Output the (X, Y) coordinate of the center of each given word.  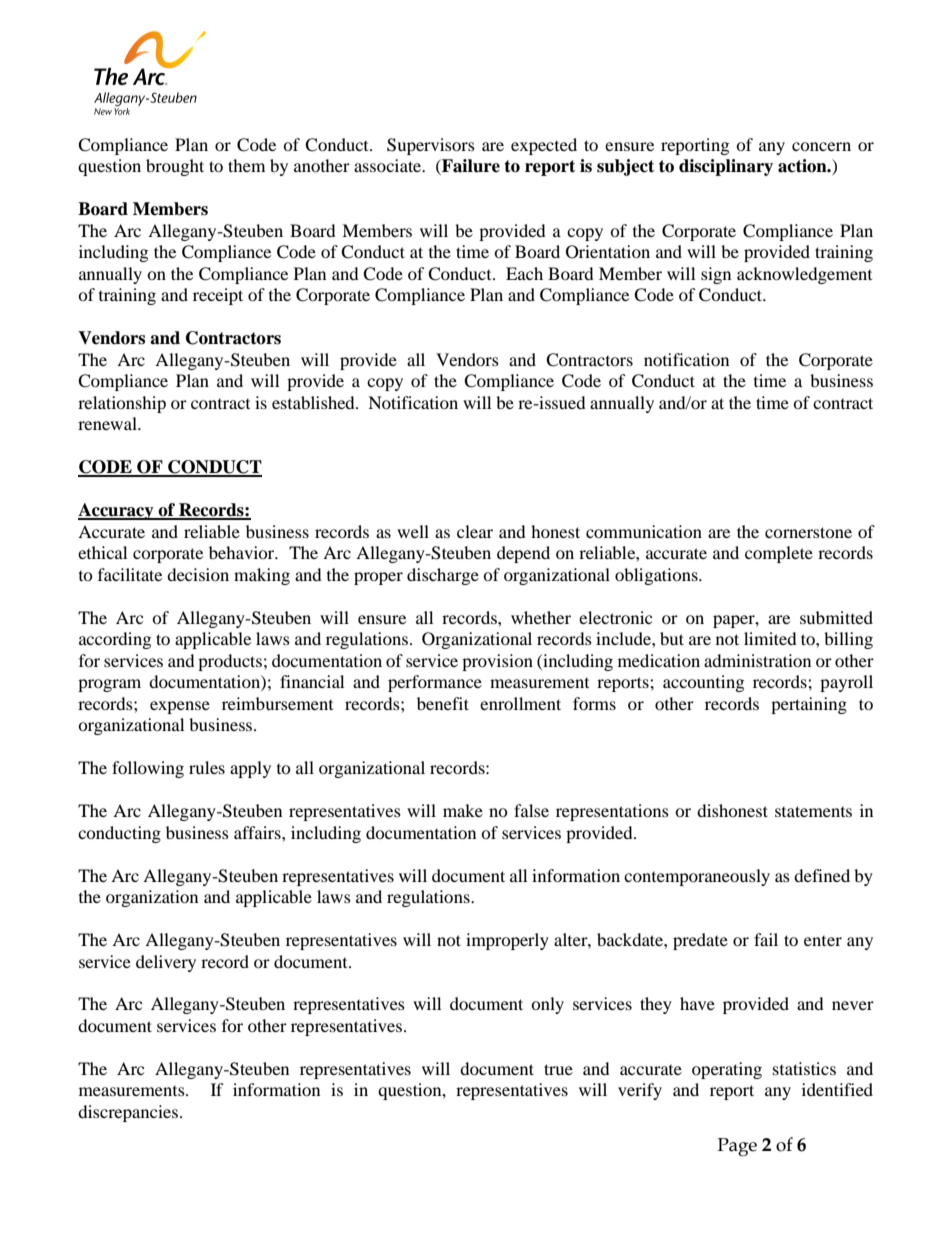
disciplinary (726, 167)
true (558, 1069)
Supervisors (431, 146)
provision (497, 662)
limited (770, 638)
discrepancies (129, 1113)
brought (175, 167)
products (230, 662)
